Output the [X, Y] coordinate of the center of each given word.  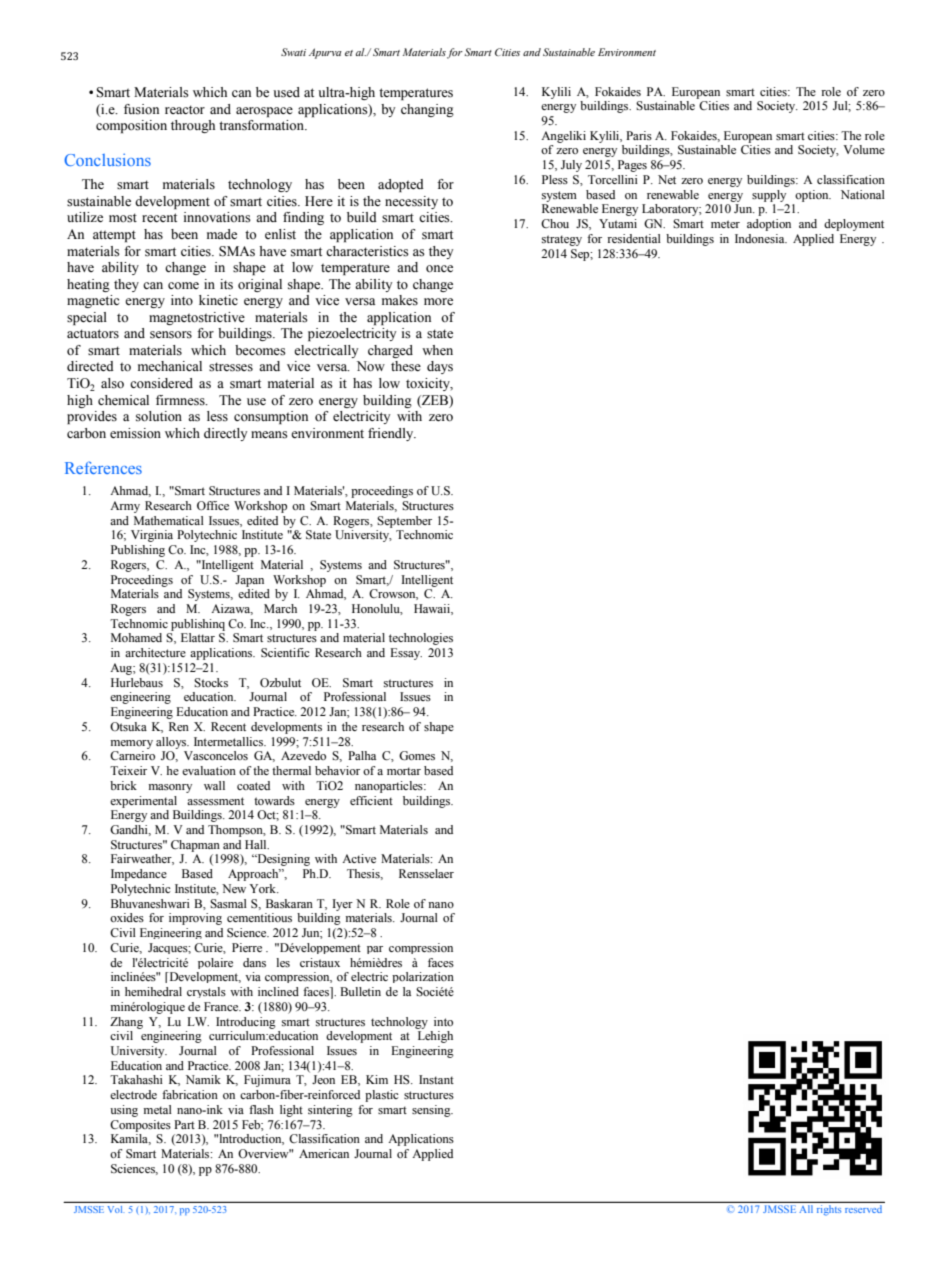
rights [829, 1209]
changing [427, 110]
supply [769, 196]
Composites [140, 1126]
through [193, 126]
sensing [432, 1111]
